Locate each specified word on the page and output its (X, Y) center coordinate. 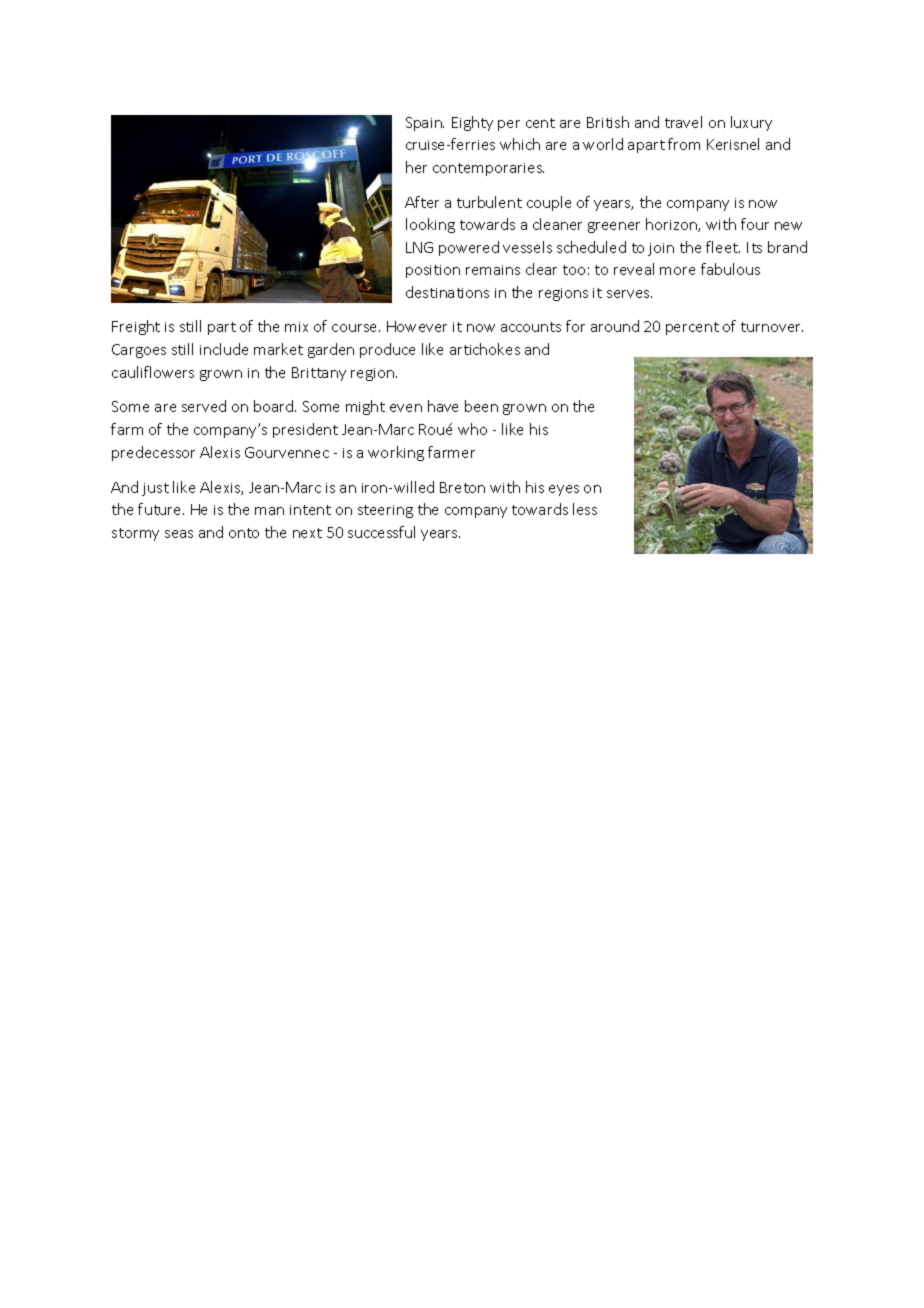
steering (385, 511)
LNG (419, 247)
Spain (425, 124)
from (684, 144)
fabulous (730, 269)
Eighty (472, 123)
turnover (772, 327)
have (443, 406)
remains (493, 270)
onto (244, 533)
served (204, 406)
